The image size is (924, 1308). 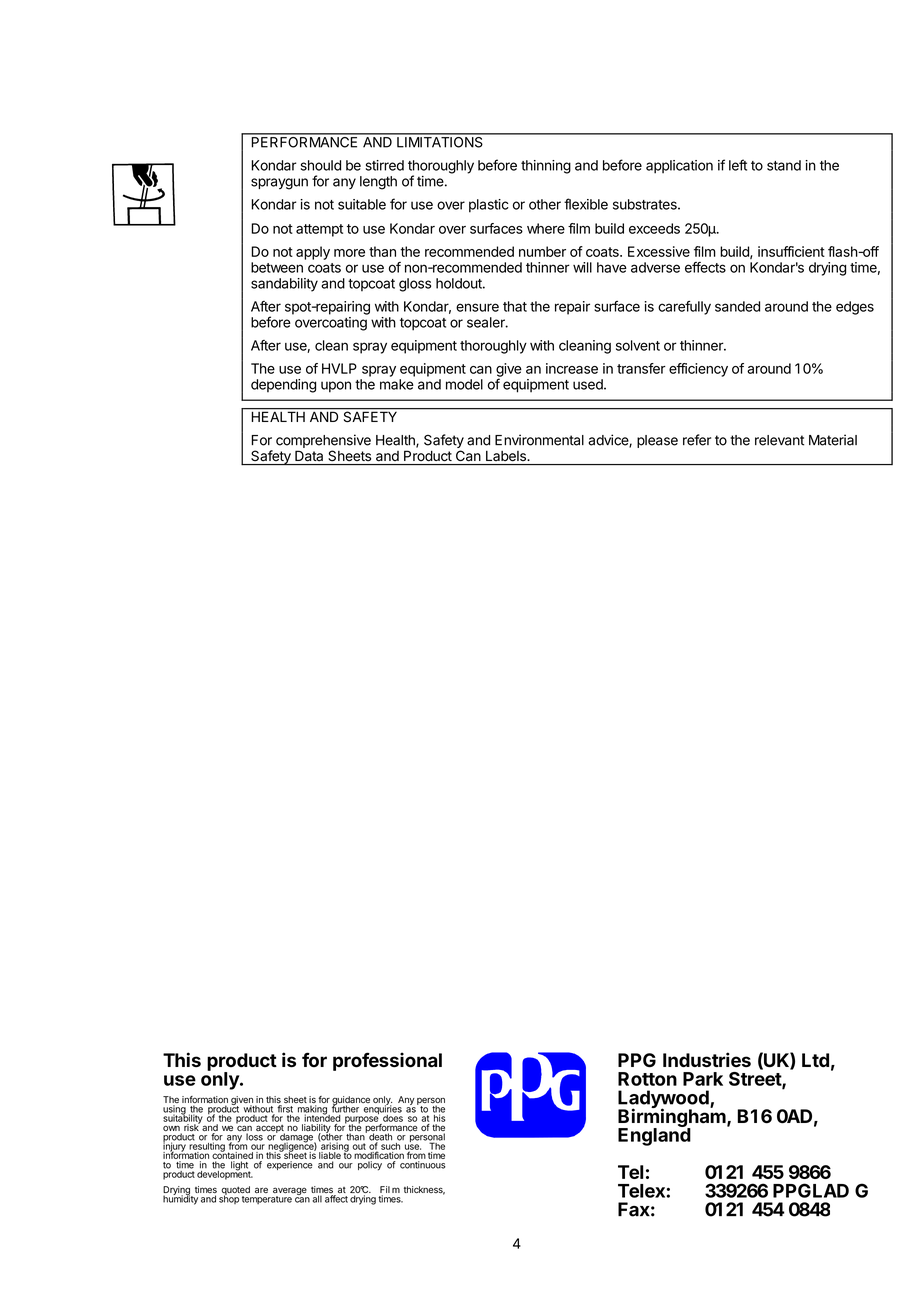 What do you see at coordinates (707, 1060) in the screenshot?
I see `Industries` at bounding box center [707, 1060].
